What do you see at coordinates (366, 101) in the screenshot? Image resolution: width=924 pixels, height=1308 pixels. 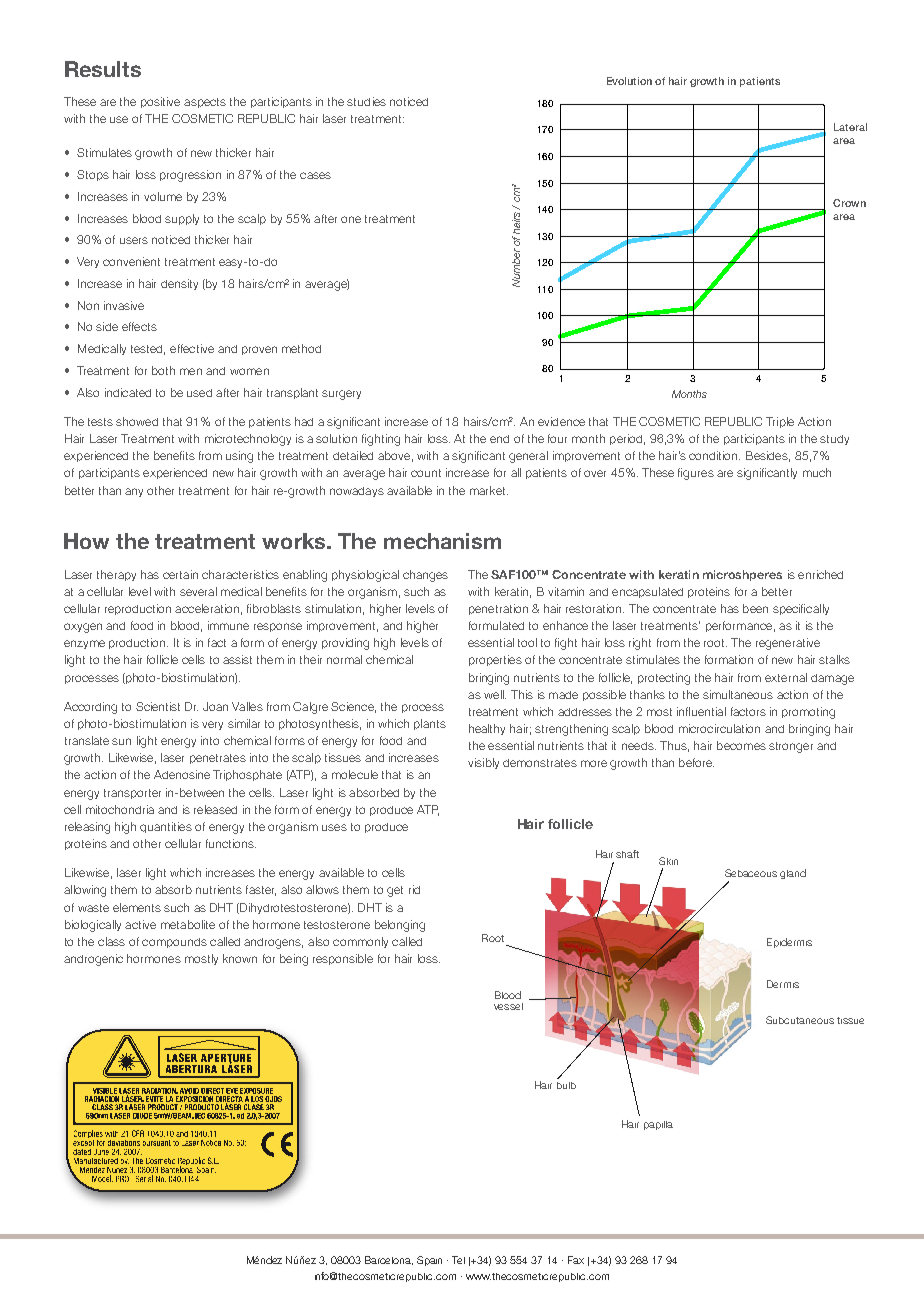 I see `studies` at bounding box center [366, 101].
